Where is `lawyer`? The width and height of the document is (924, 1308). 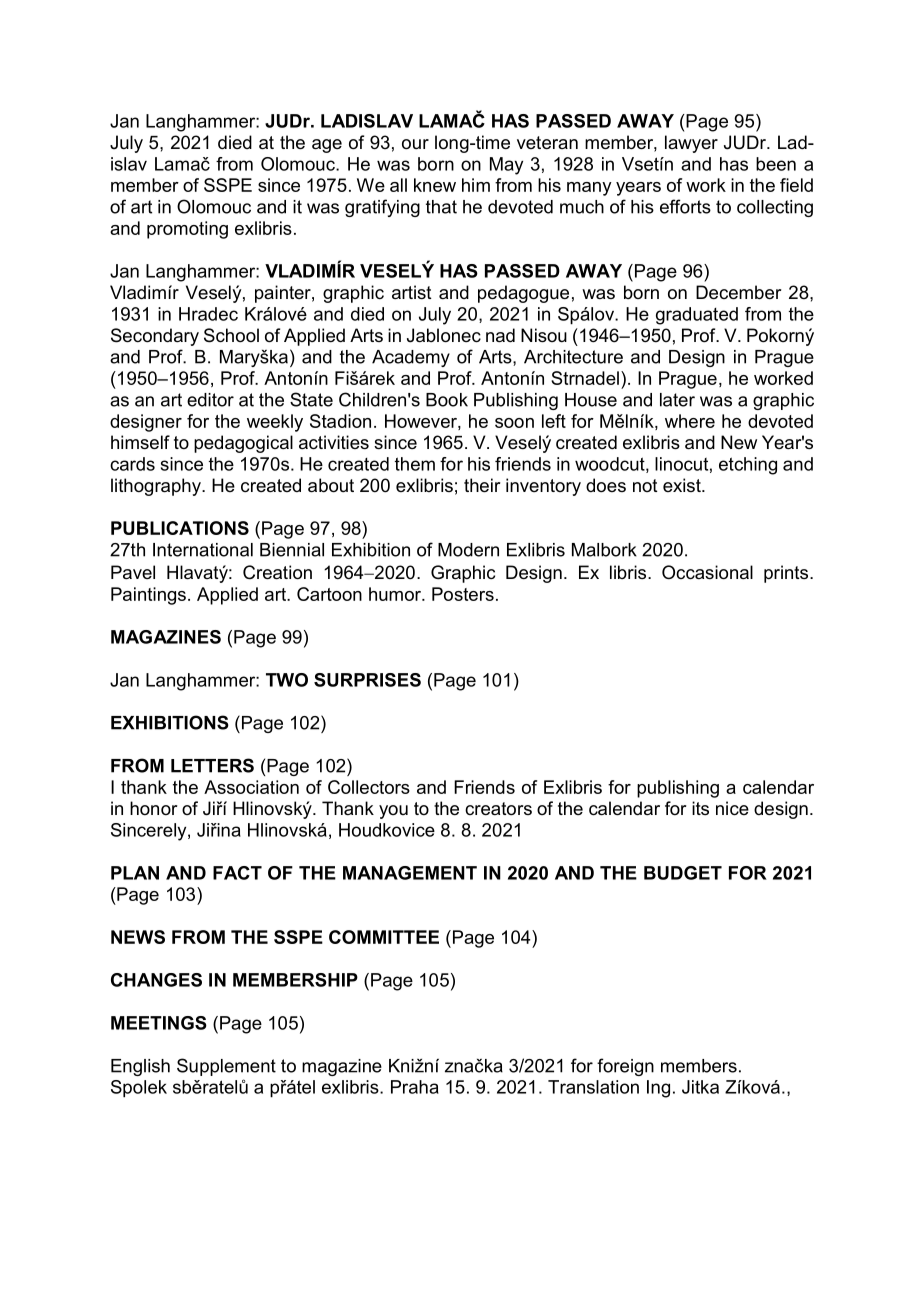 lawyer is located at coordinates (691, 144).
